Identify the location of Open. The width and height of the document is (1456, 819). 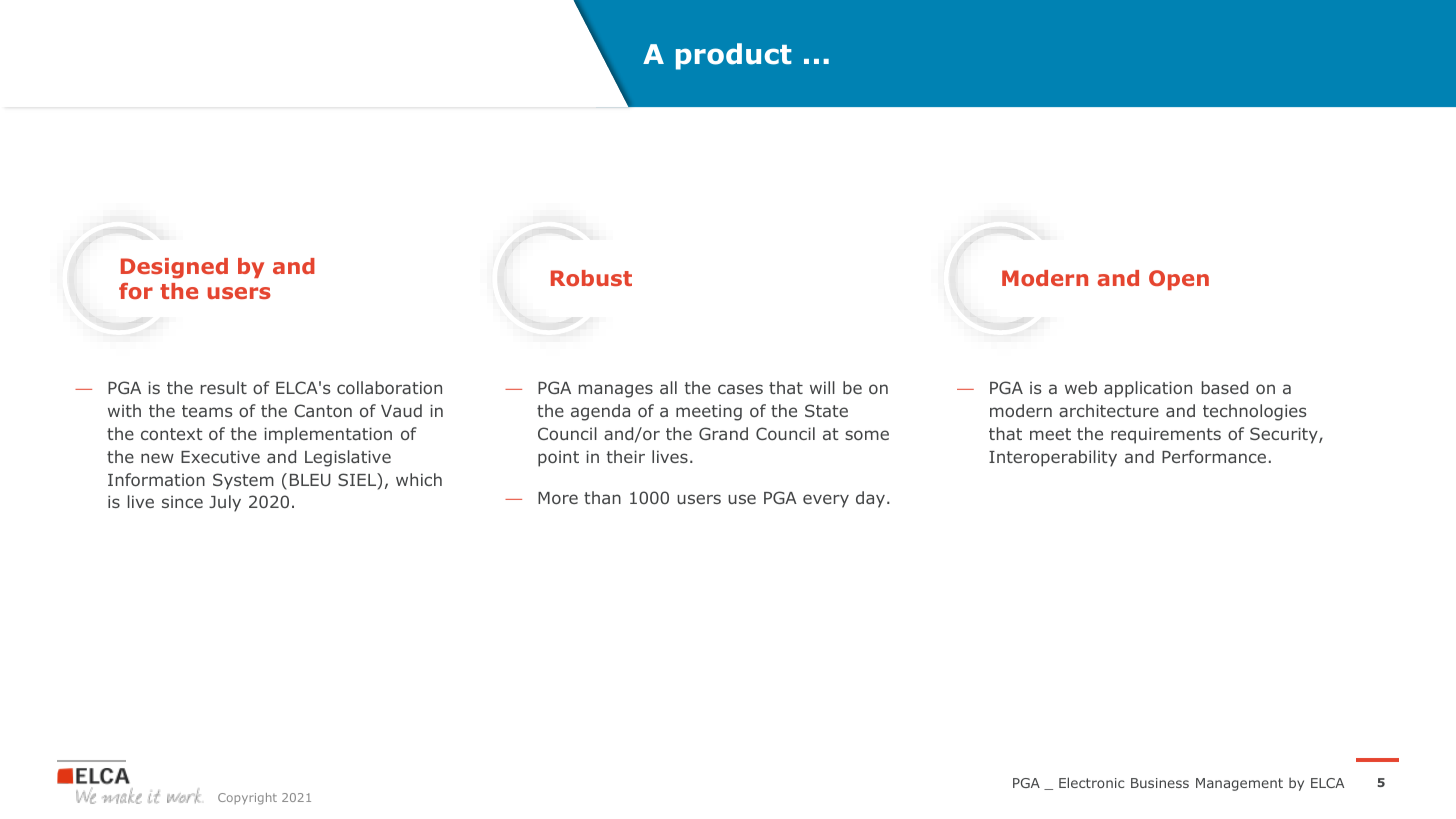
(1179, 280).
